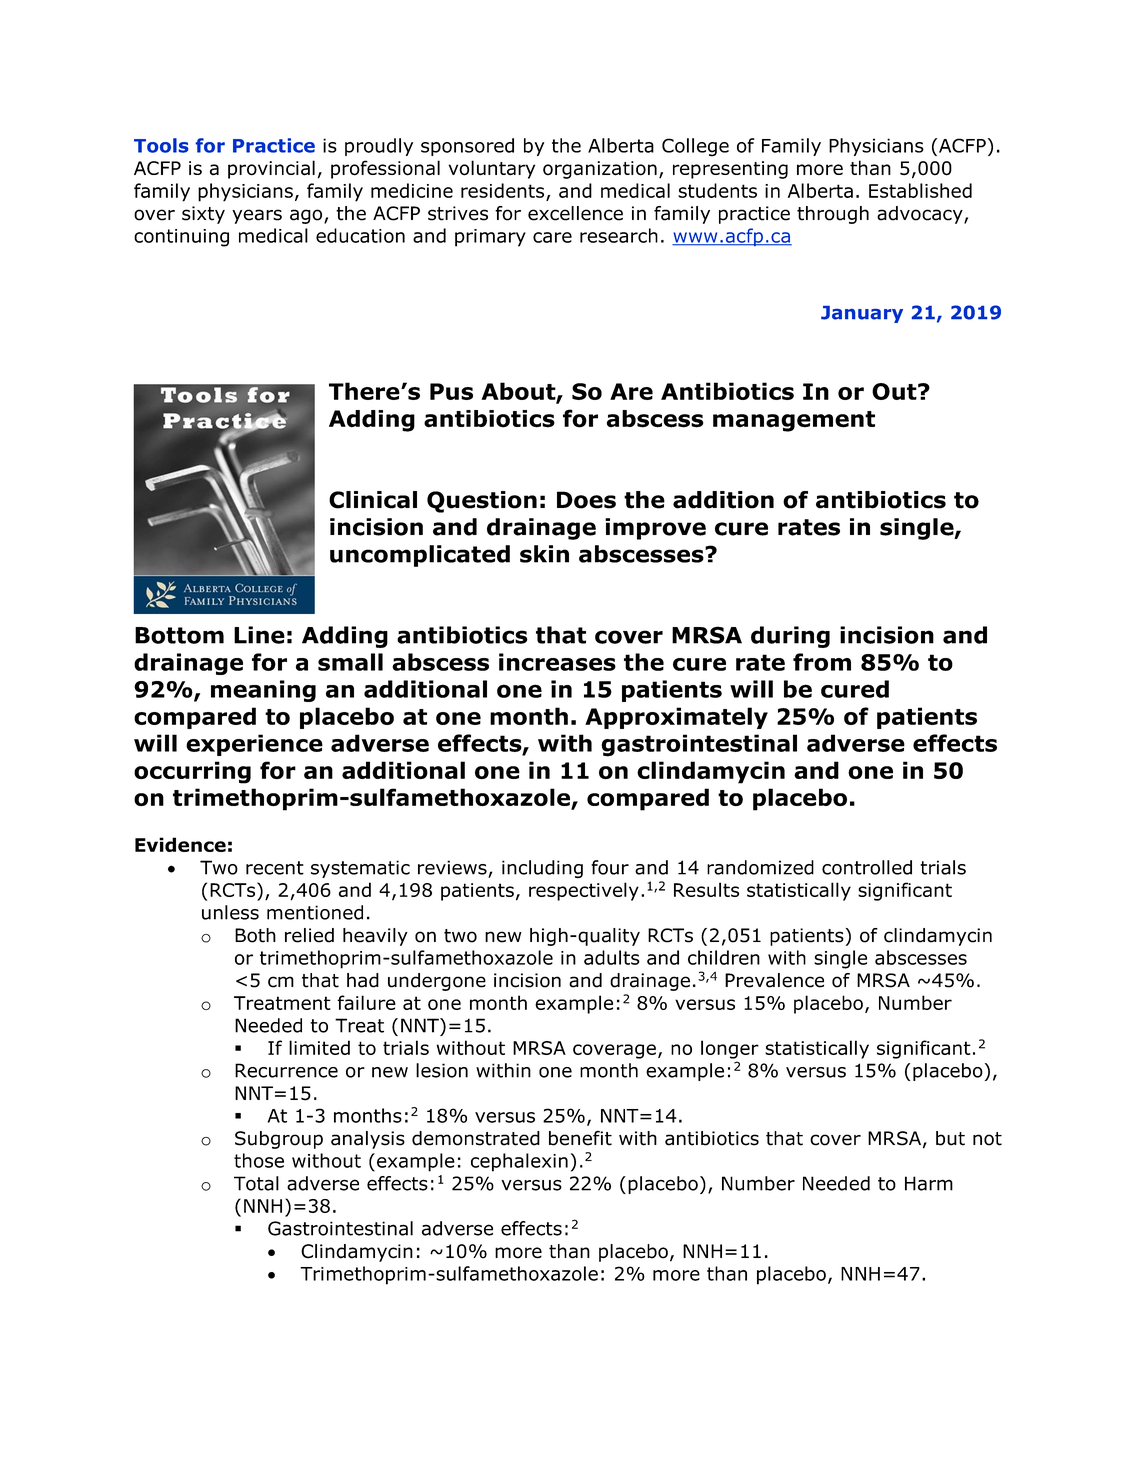 Image resolution: width=1136 pixels, height=1470 pixels. What do you see at coordinates (271, 169) in the screenshot?
I see `provincial` at bounding box center [271, 169].
